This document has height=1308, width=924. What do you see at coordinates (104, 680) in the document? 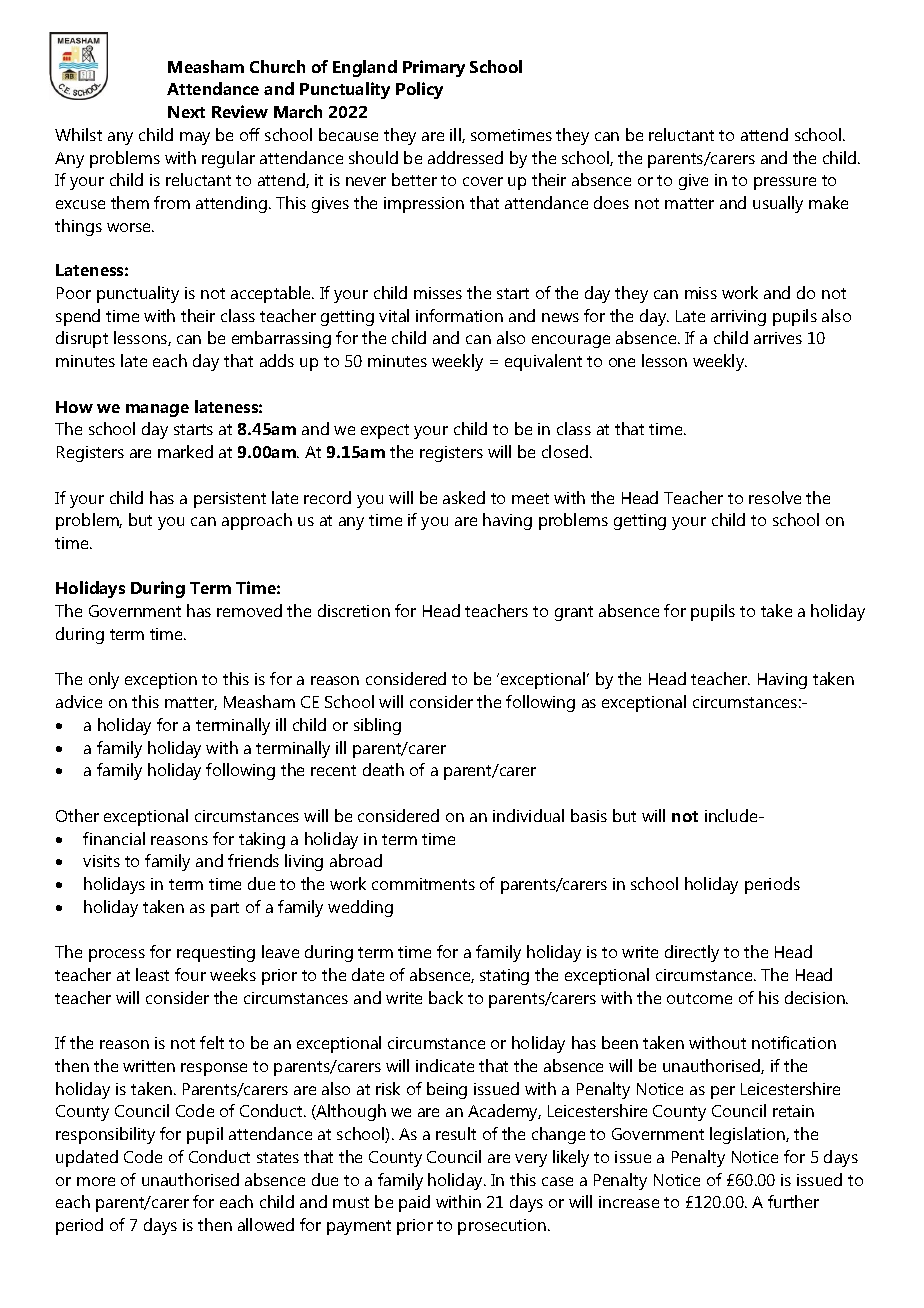
I see `only` at bounding box center [104, 680].
